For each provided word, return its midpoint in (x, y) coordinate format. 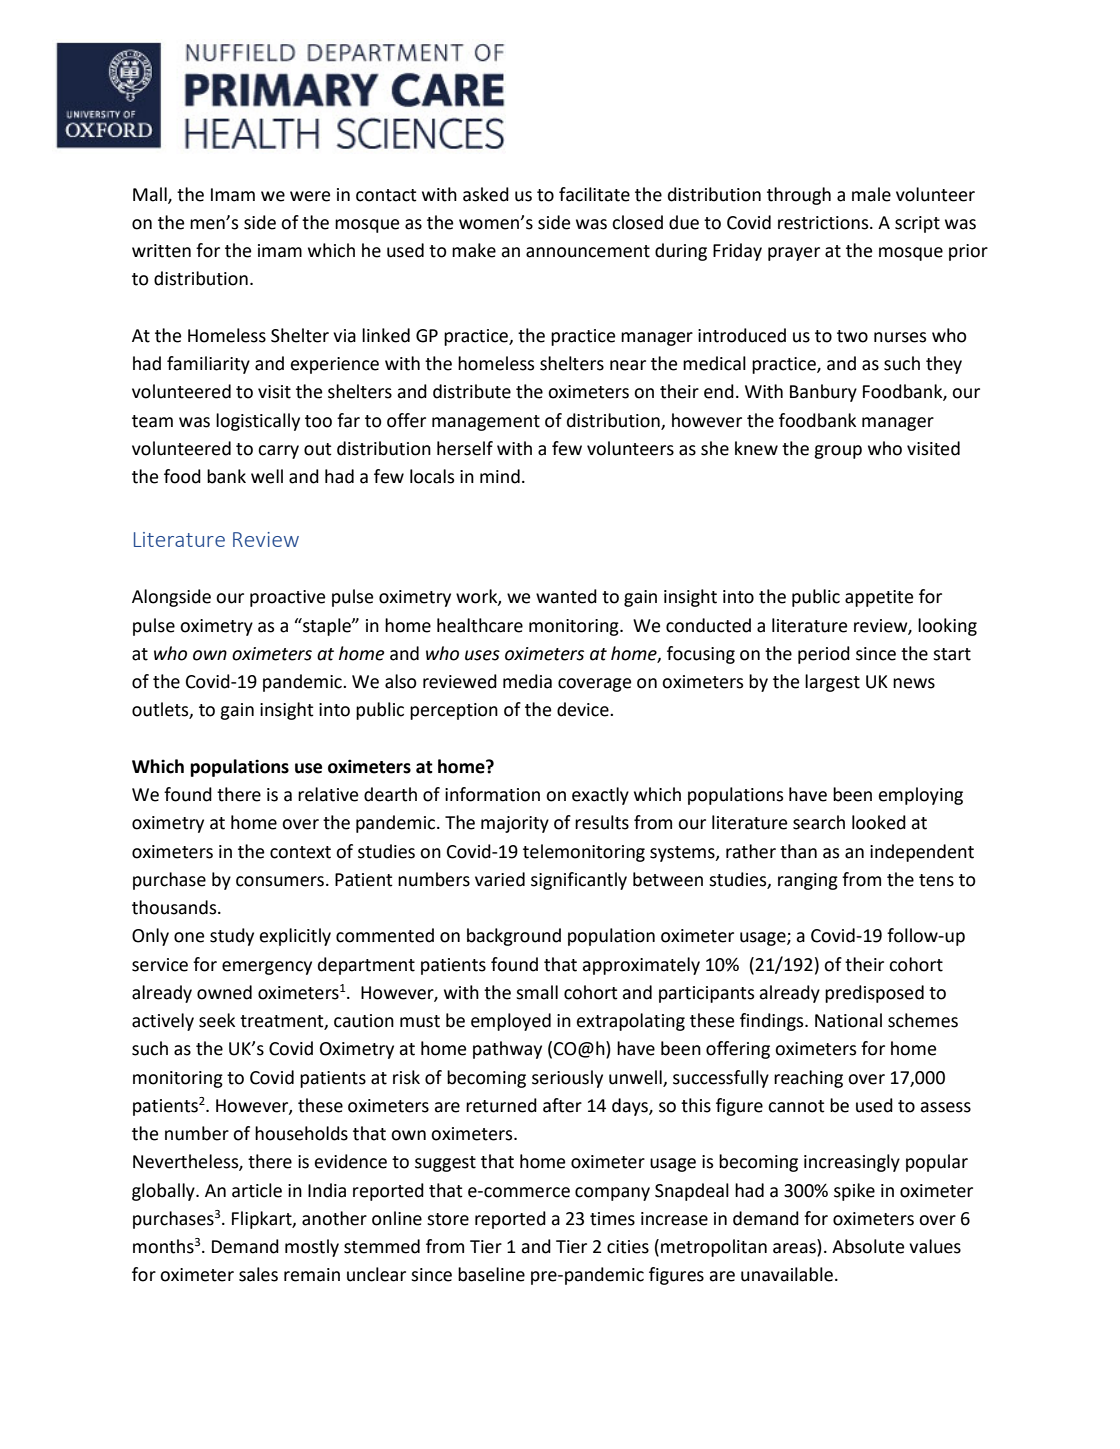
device (584, 709)
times (612, 1219)
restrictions (824, 223)
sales (258, 1274)
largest (832, 683)
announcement (588, 251)
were (310, 196)
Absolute (868, 1246)
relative (328, 794)
